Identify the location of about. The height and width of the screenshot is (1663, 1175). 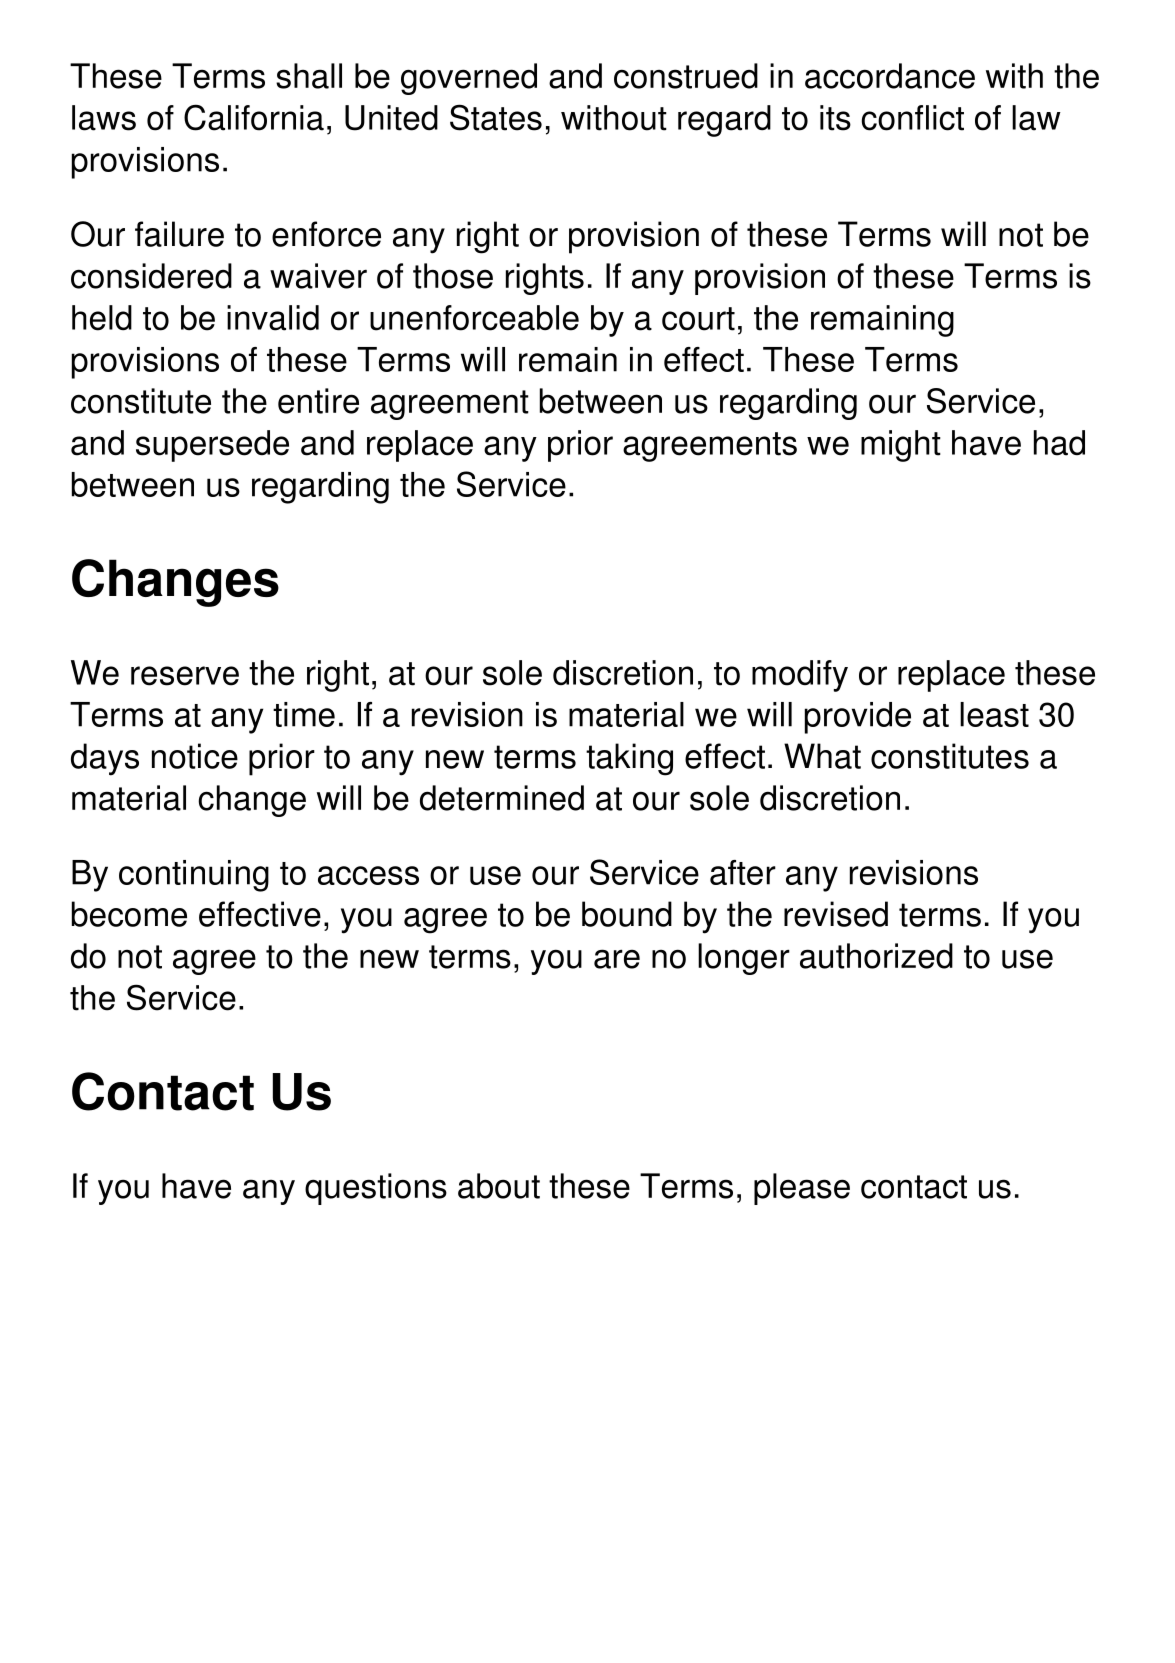
(499, 1186).
